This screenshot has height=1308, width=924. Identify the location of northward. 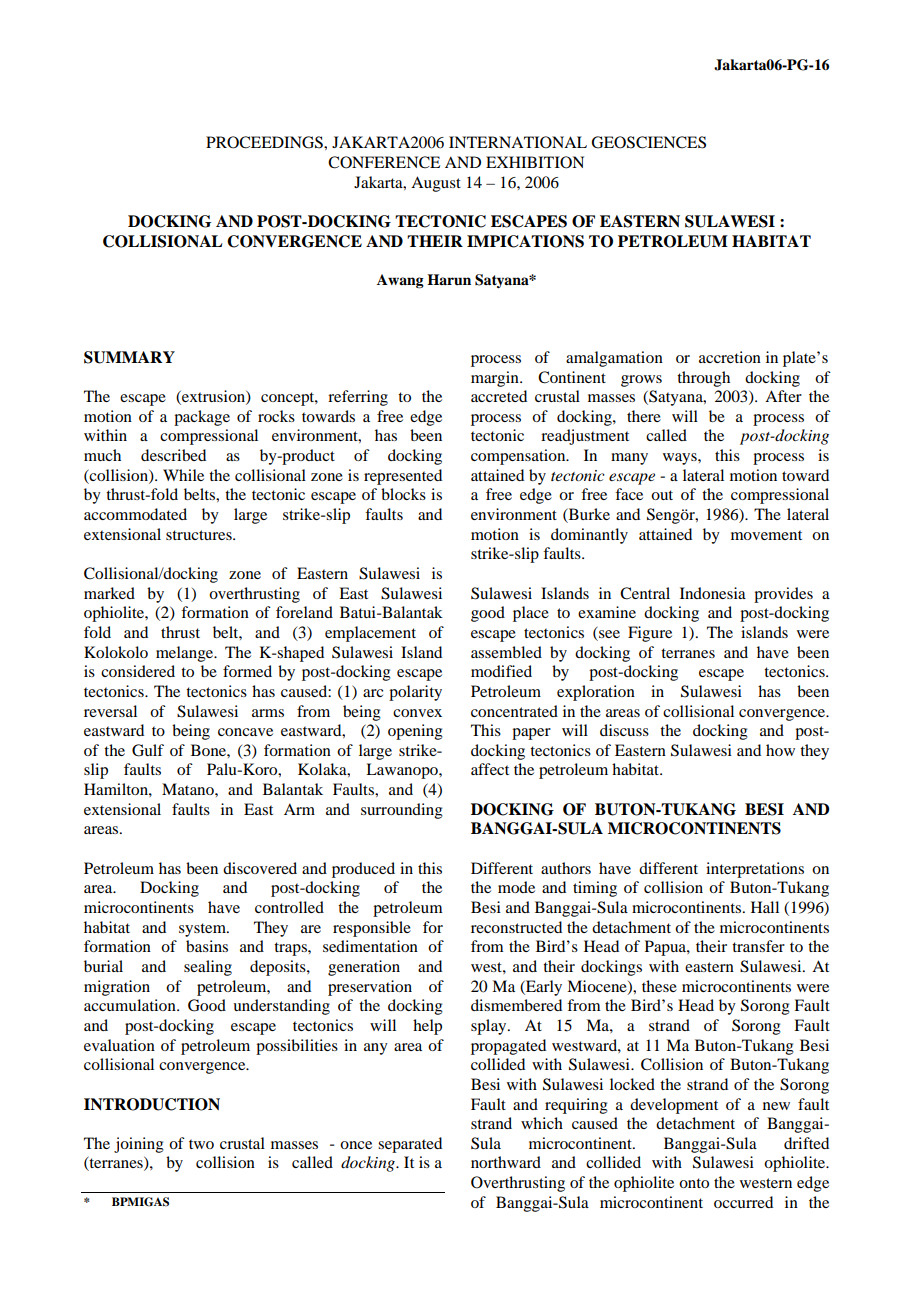
(506, 1162).
